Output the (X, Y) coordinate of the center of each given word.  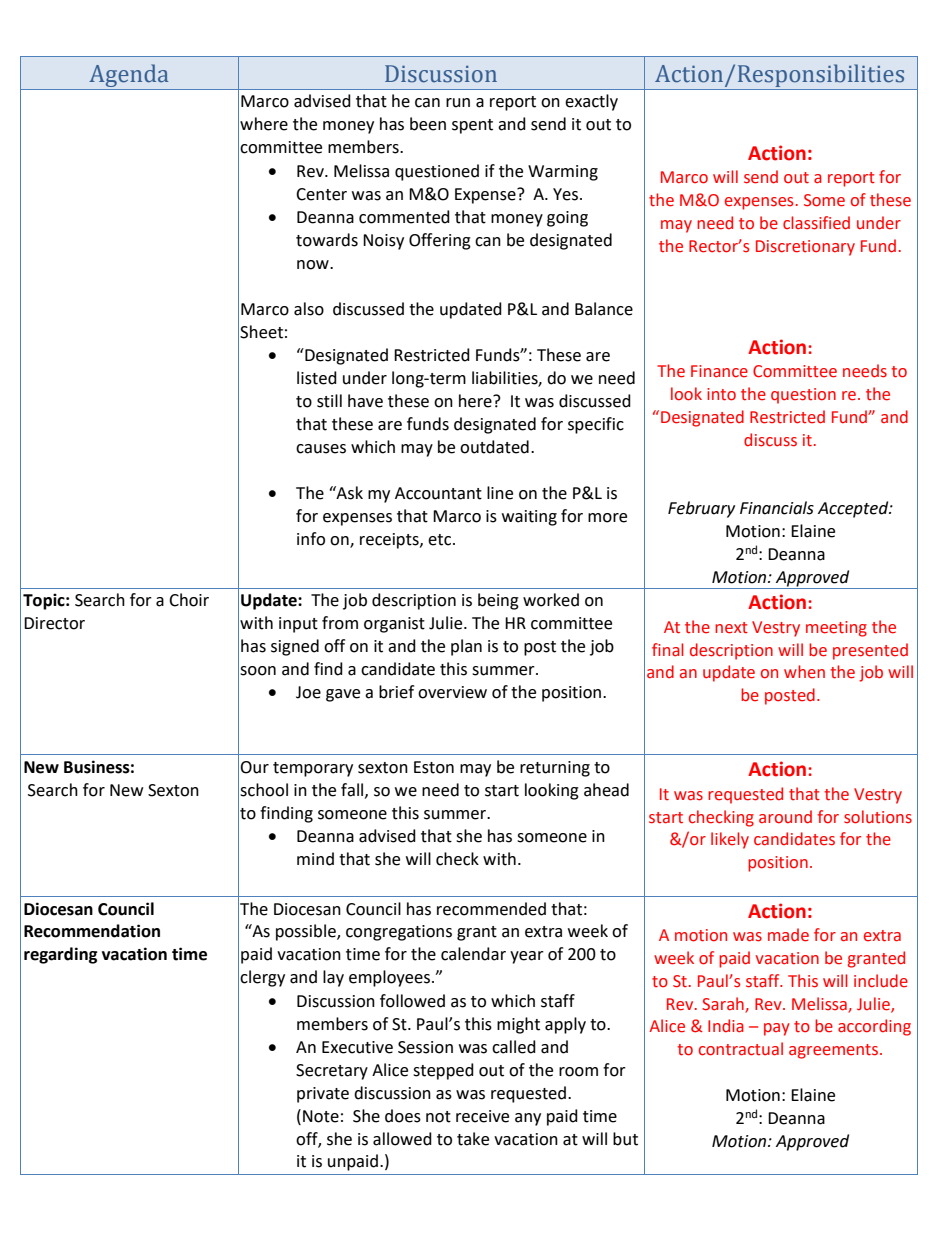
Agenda (129, 77)
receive (482, 1116)
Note (321, 1116)
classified (816, 223)
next (731, 628)
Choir (189, 600)
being (498, 601)
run (458, 103)
